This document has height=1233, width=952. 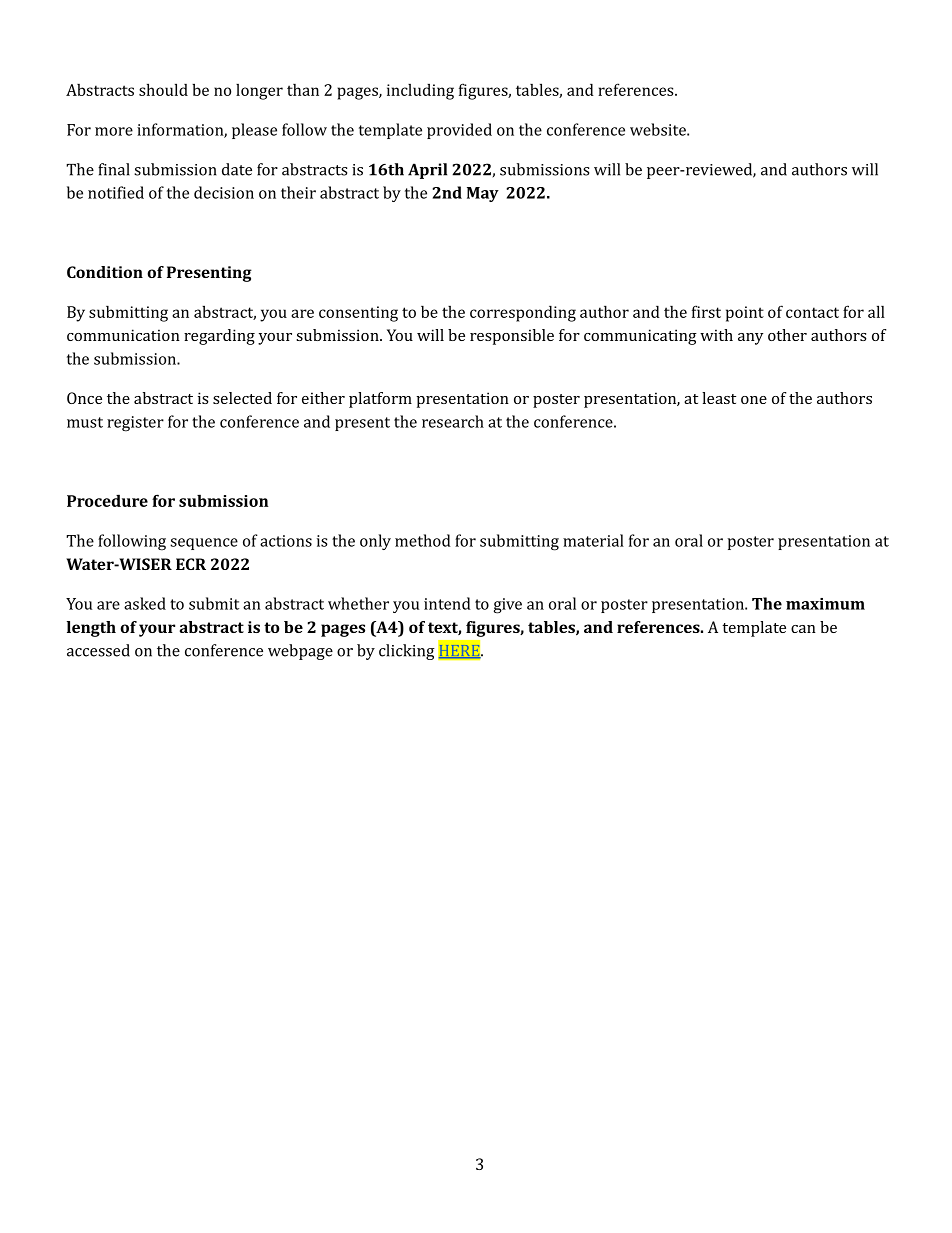 What do you see at coordinates (242, 398) in the document?
I see `selected` at bounding box center [242, 398].
